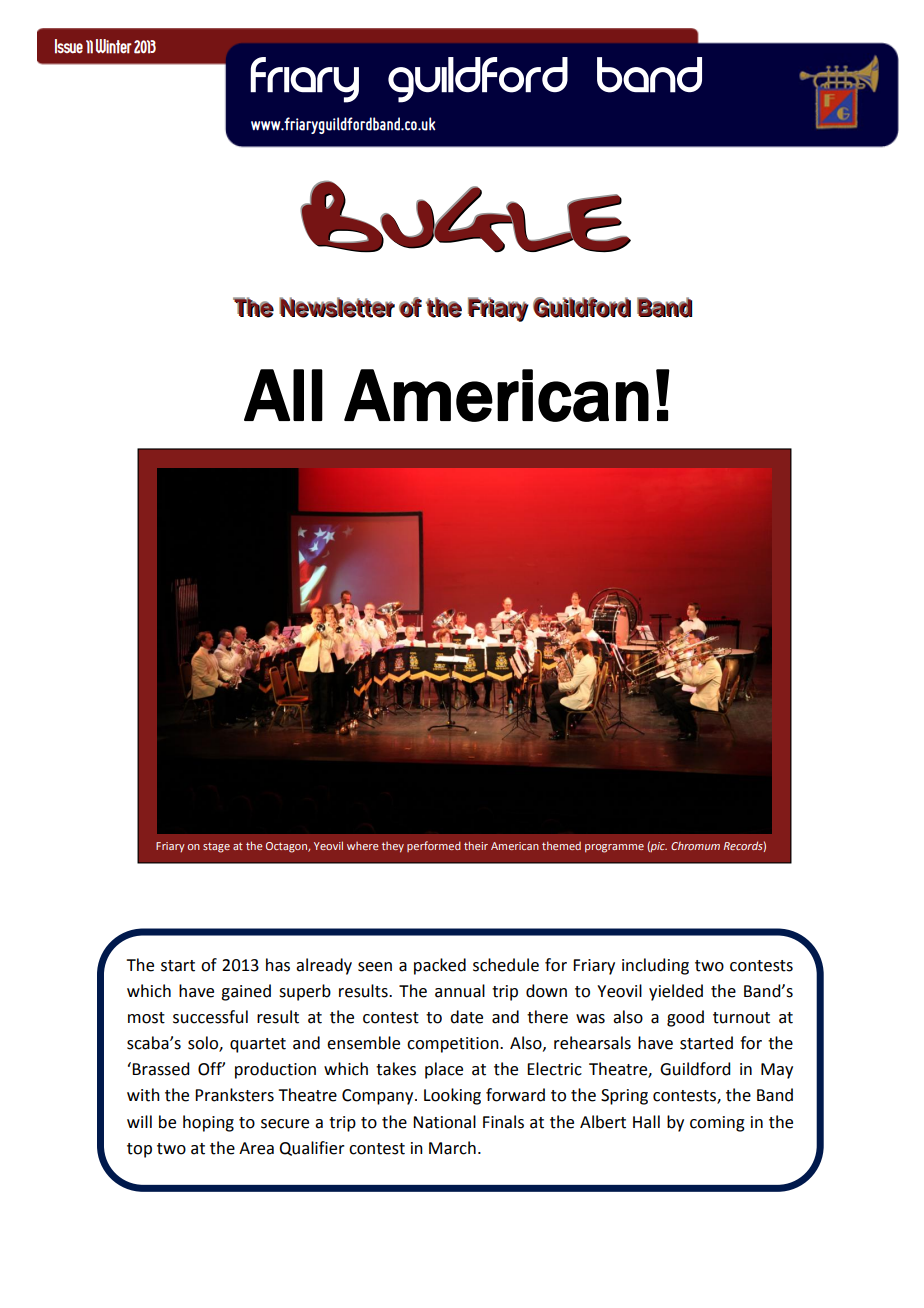  What do you see at coordinates (258, 1045) in the page?
I see `quartet` at bounding box center [258, 1045].
